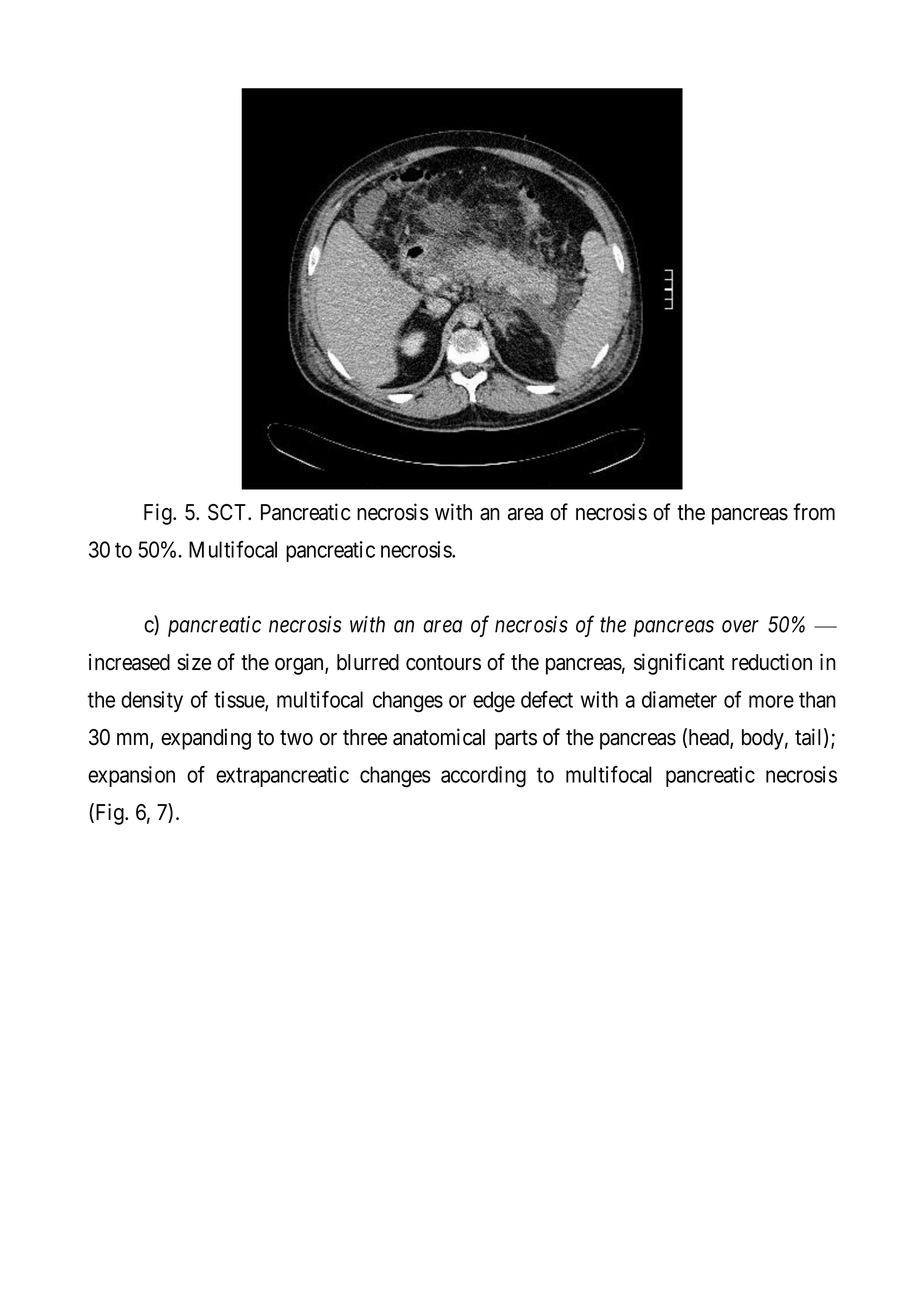  Describe the element at coordinates (228, 512) in the screenshot. I see `SCT` at that location.
